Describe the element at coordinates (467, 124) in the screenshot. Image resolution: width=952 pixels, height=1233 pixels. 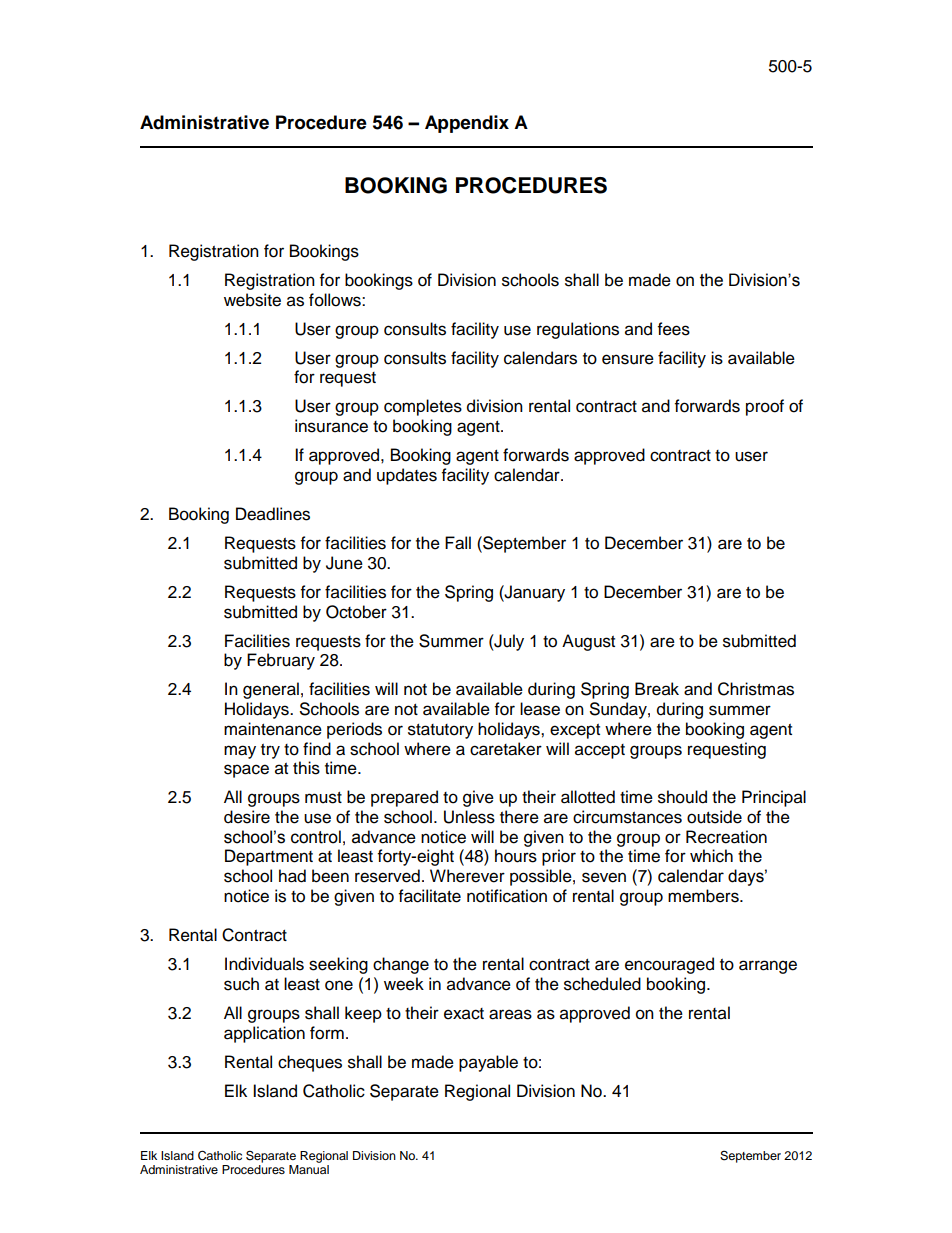
I see `Appendix` at that location.
